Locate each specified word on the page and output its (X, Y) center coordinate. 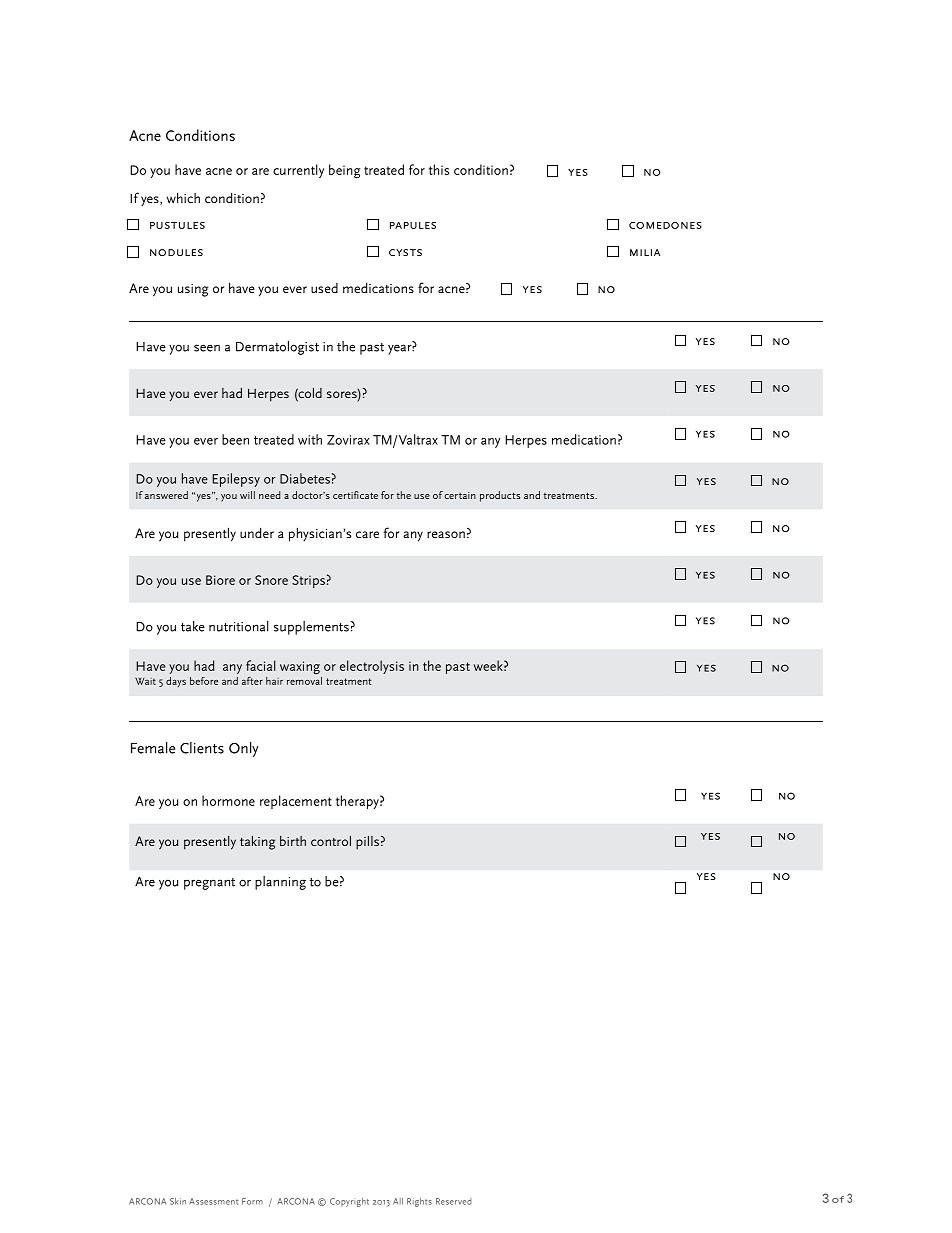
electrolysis (372, 667)
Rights (419, 1202)
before (204, 681)
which (183, 197)
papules (413, 225)
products (500, 496)
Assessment (213, 1201)
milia (645, 252)
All (398, 1201)
